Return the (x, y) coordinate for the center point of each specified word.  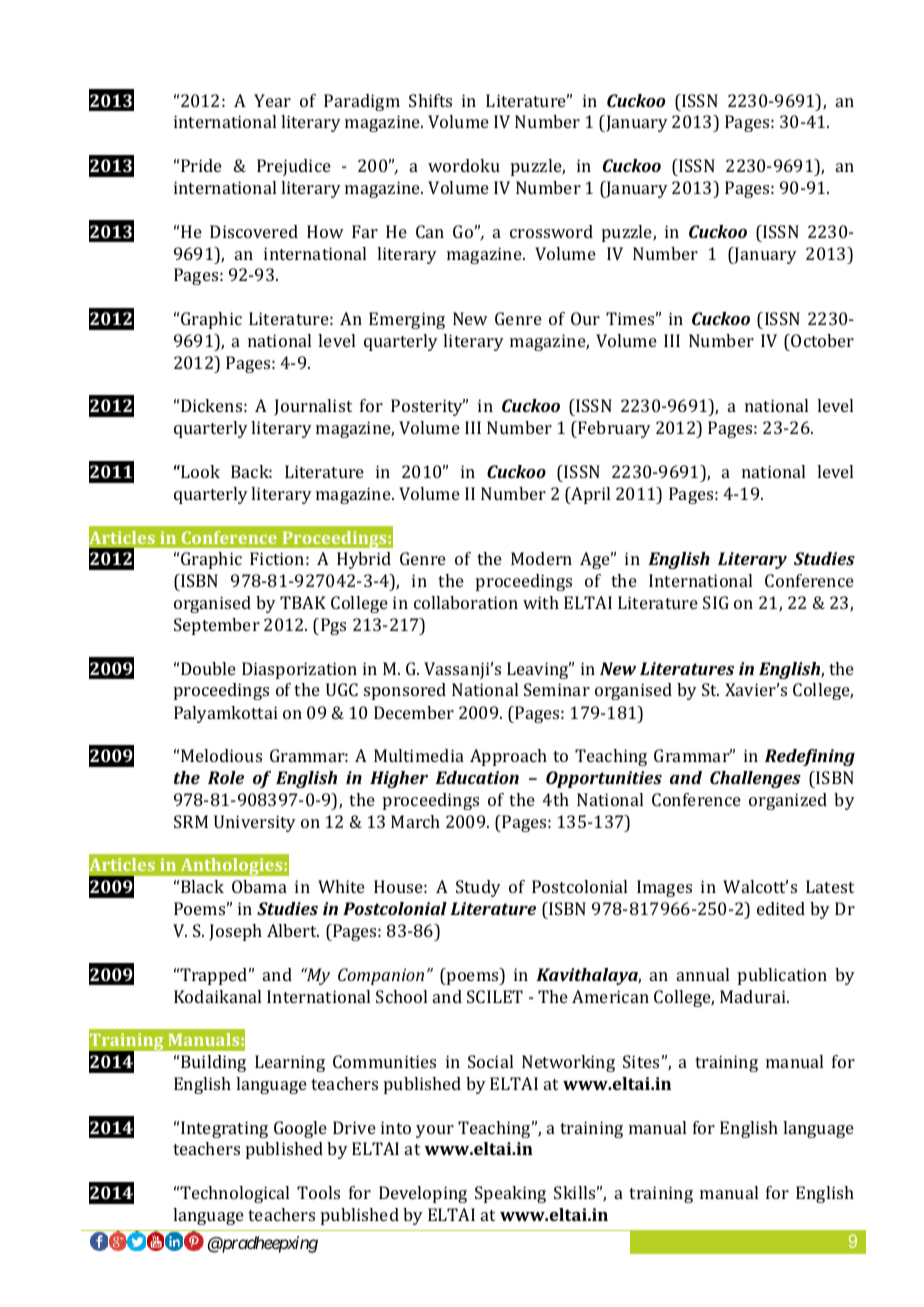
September (217, 626)
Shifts (430, 100)
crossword (551, 231)
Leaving (539, 670)
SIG (716, 602)
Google (300, 1129)
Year (272, 100)
